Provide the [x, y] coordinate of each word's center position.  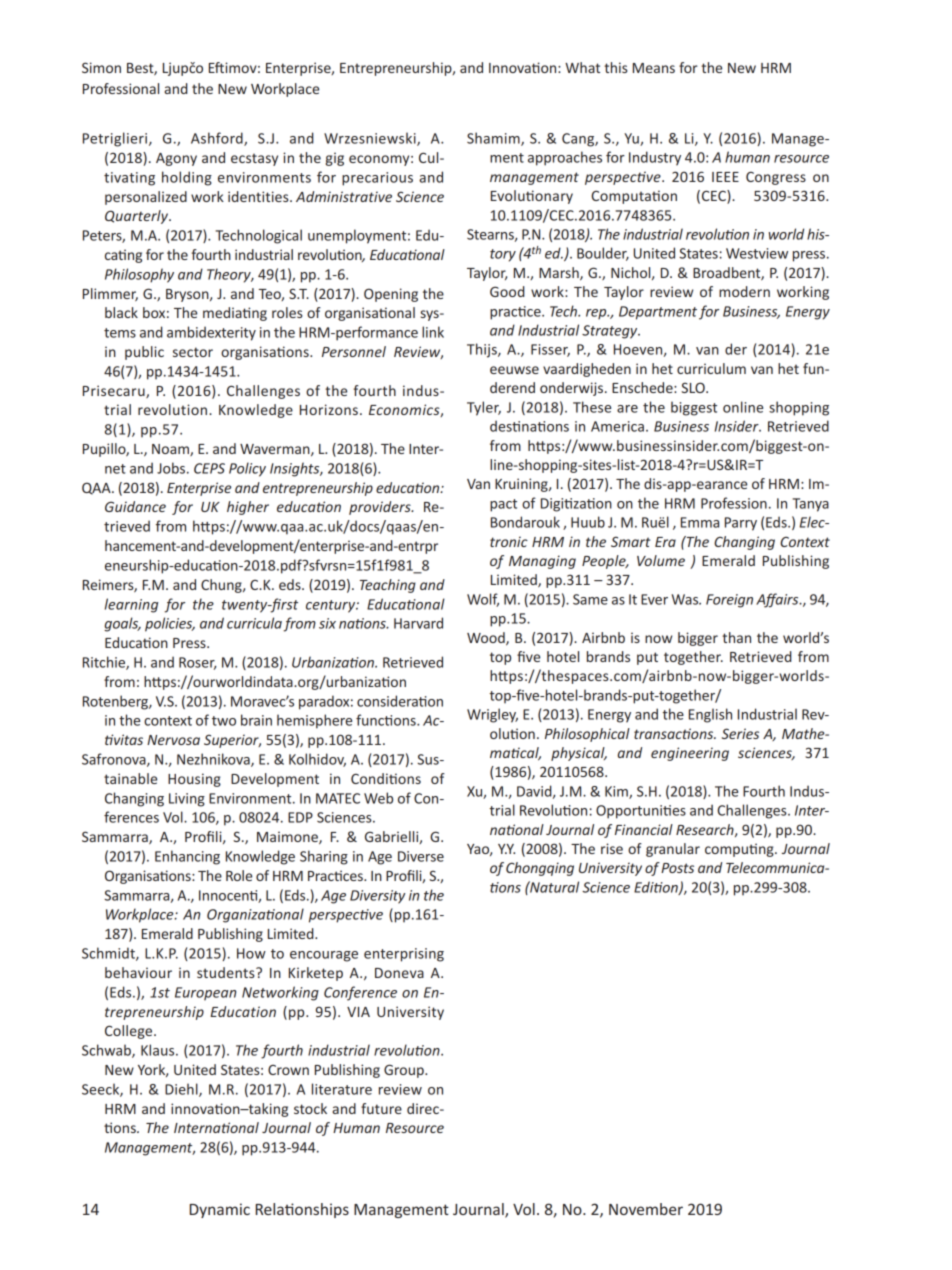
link [433, 332]
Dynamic [220, 1210]
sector [193, 352]
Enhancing [187, 857]
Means [654, 68]
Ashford [218, 139]
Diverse [421, 856]
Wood [487, 638]
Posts [677, 868]
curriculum [711, 368]
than [736, 637]
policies [170, 624]
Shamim [494, 139]
